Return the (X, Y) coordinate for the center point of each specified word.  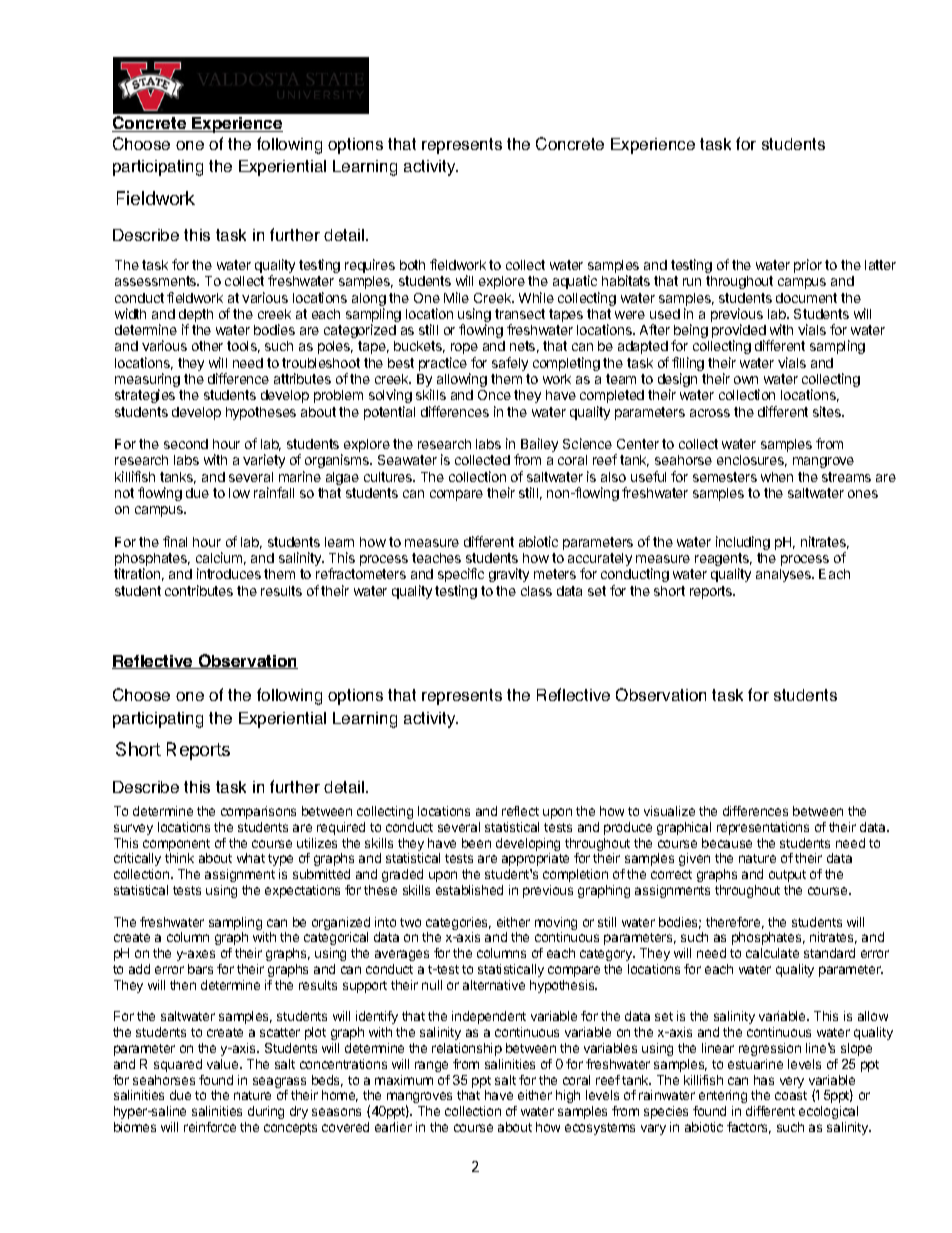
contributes (199, 590)
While (536, 297)
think (179, 858)
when (777, 477)
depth (196, 317)
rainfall (274, 492)
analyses (784, 575)
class (536, 591)
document (806, 298)
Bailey (539, 445)
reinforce (210, 1127)
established (469, 890)
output (787, 876)
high (568, 1096)
